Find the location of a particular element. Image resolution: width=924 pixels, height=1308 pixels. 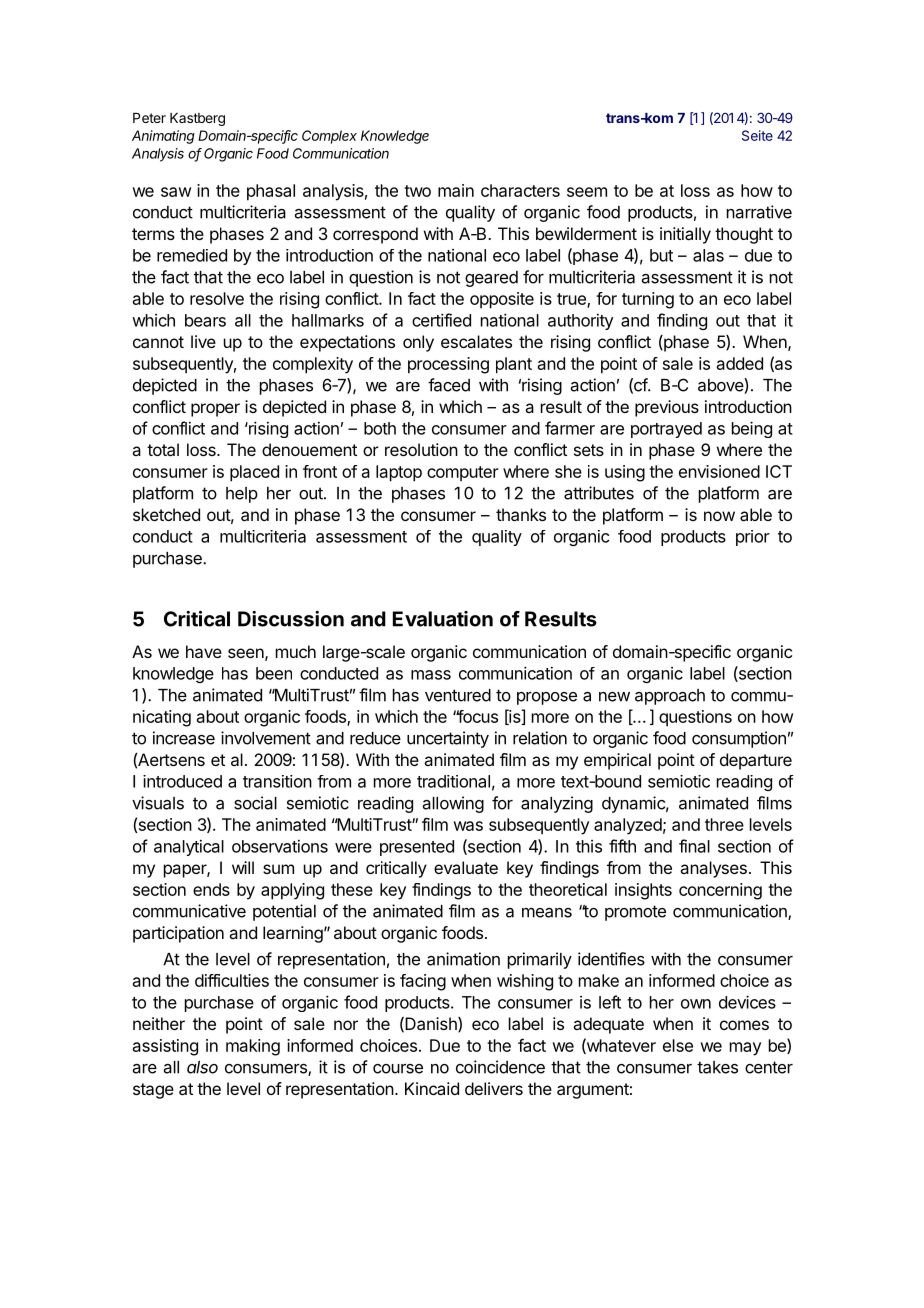

computer is located at coordinates (463, 473).
